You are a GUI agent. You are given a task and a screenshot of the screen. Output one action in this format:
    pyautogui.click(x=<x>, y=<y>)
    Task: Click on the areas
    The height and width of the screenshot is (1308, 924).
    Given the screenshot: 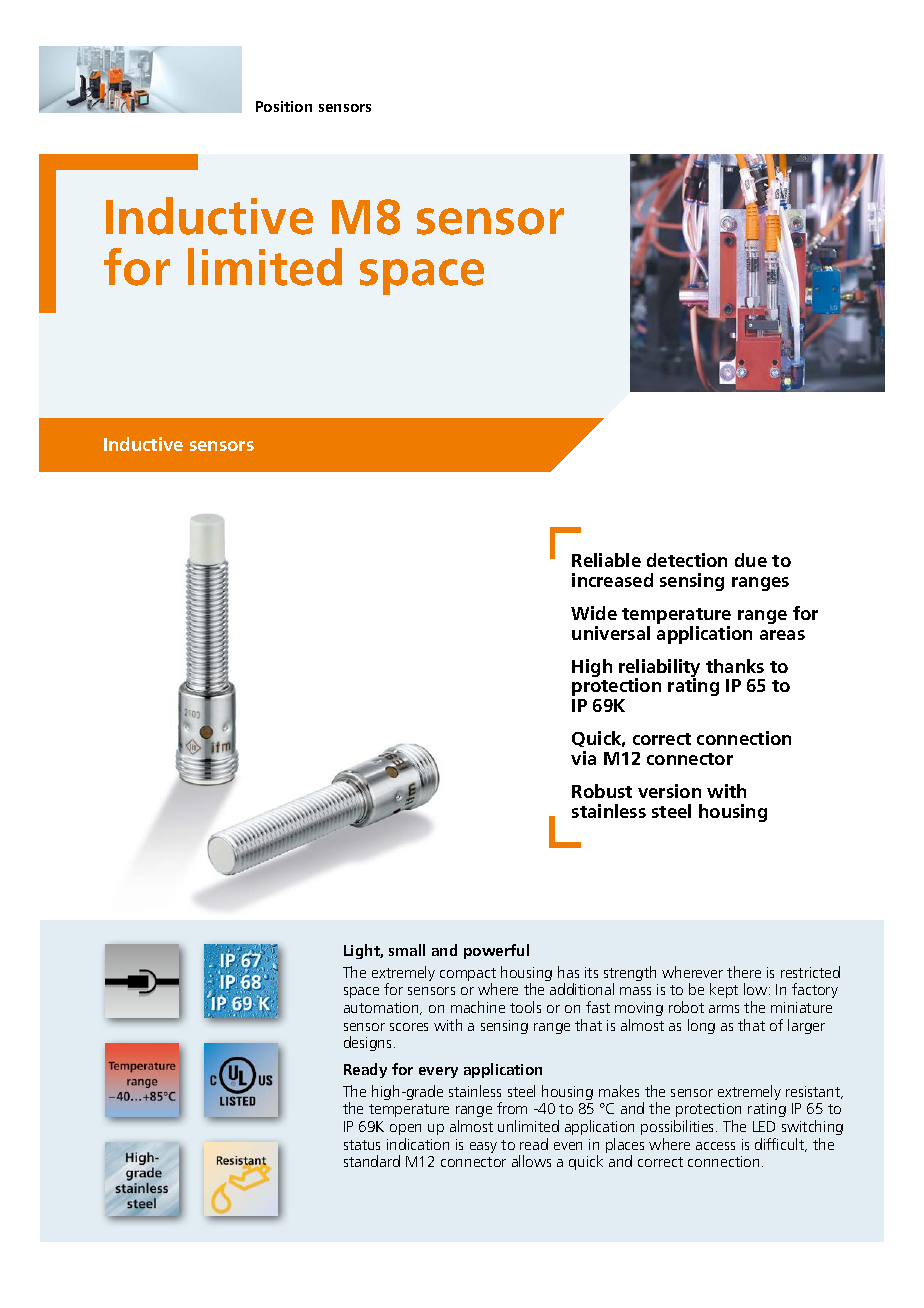 What is the action you would take?
    pyautogui.click(x=782, y=635)
